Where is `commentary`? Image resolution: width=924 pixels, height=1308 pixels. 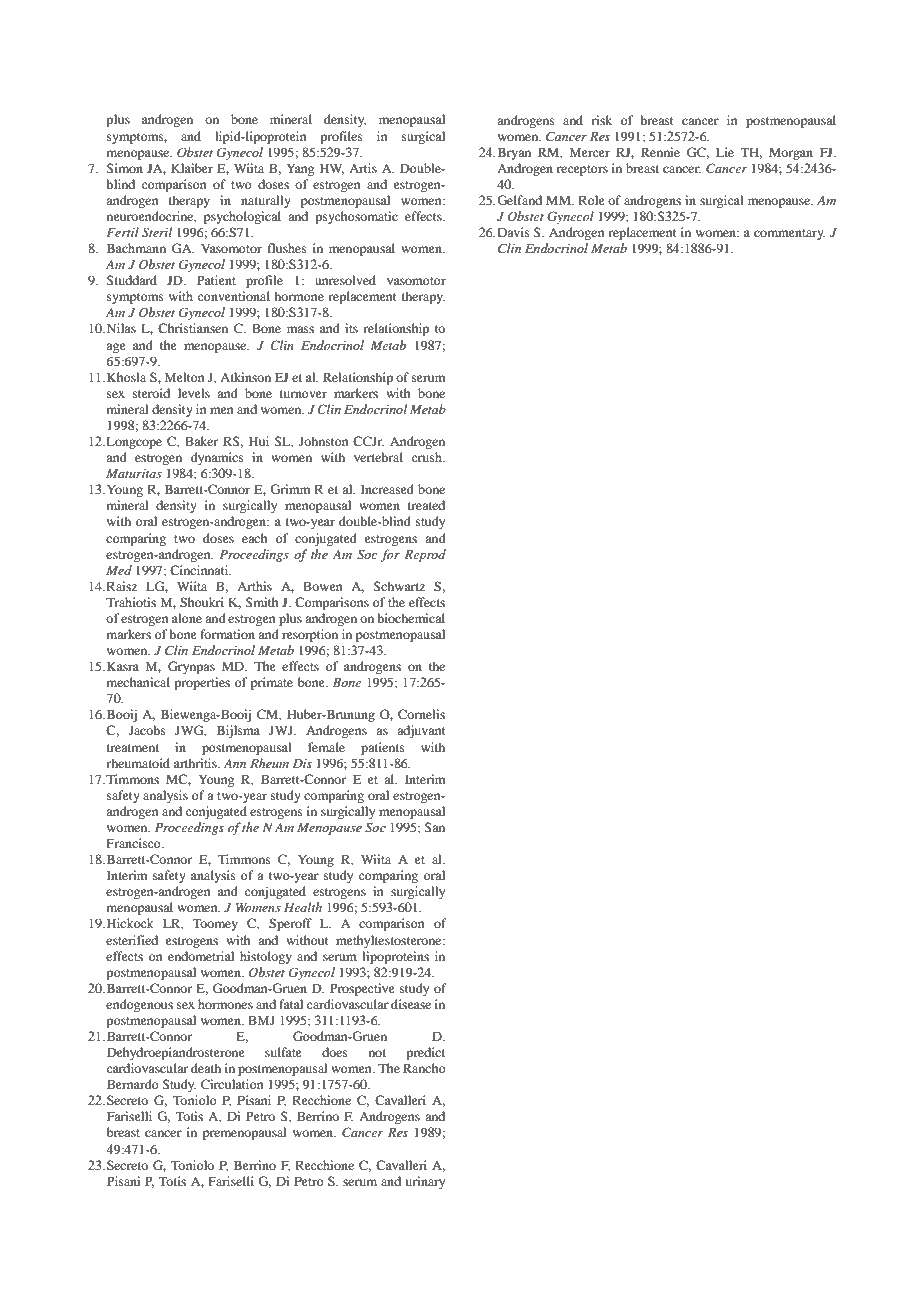
commentary is located at coordinates (790, 234).
